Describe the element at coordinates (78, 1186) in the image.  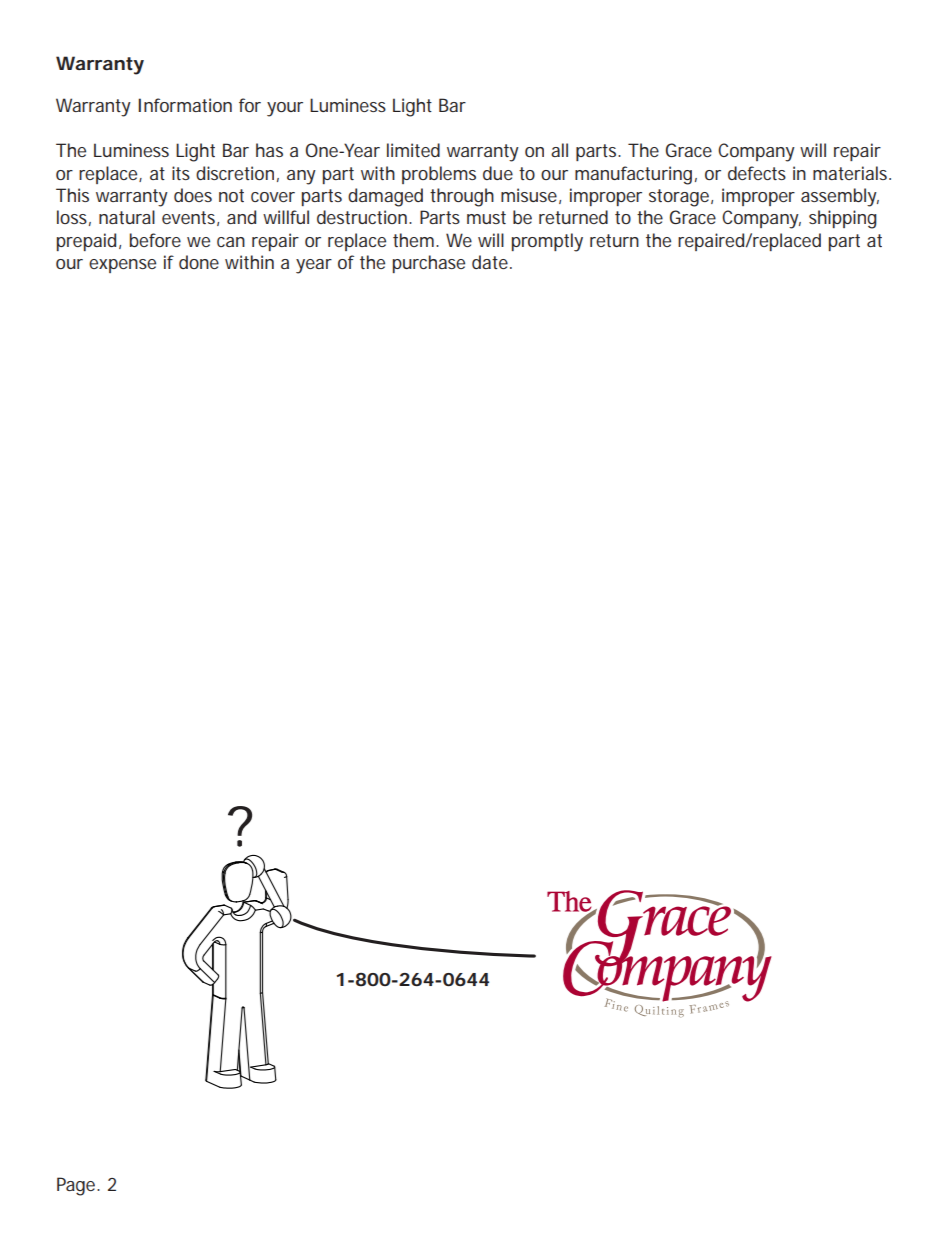
I see `Page` at that location.
